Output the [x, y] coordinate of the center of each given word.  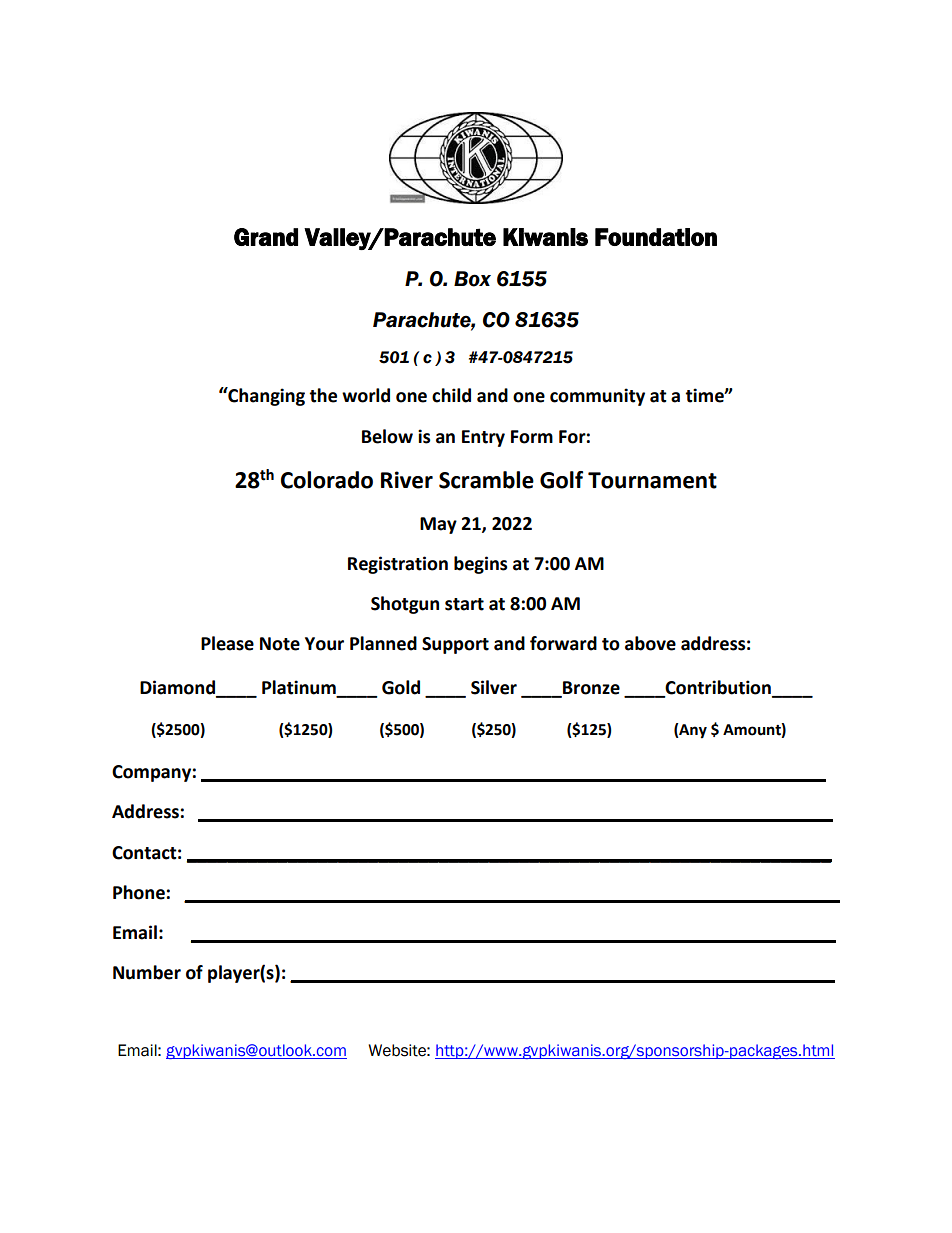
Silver [494, 687]
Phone [139, 892]
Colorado [327, 480]
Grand [266, 237]
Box [472, 279]
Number [147, 972]
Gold [401, 687]
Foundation [656, 237]
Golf [561, 480]
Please [227, 643]
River [407, 480]
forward [563, 643]
